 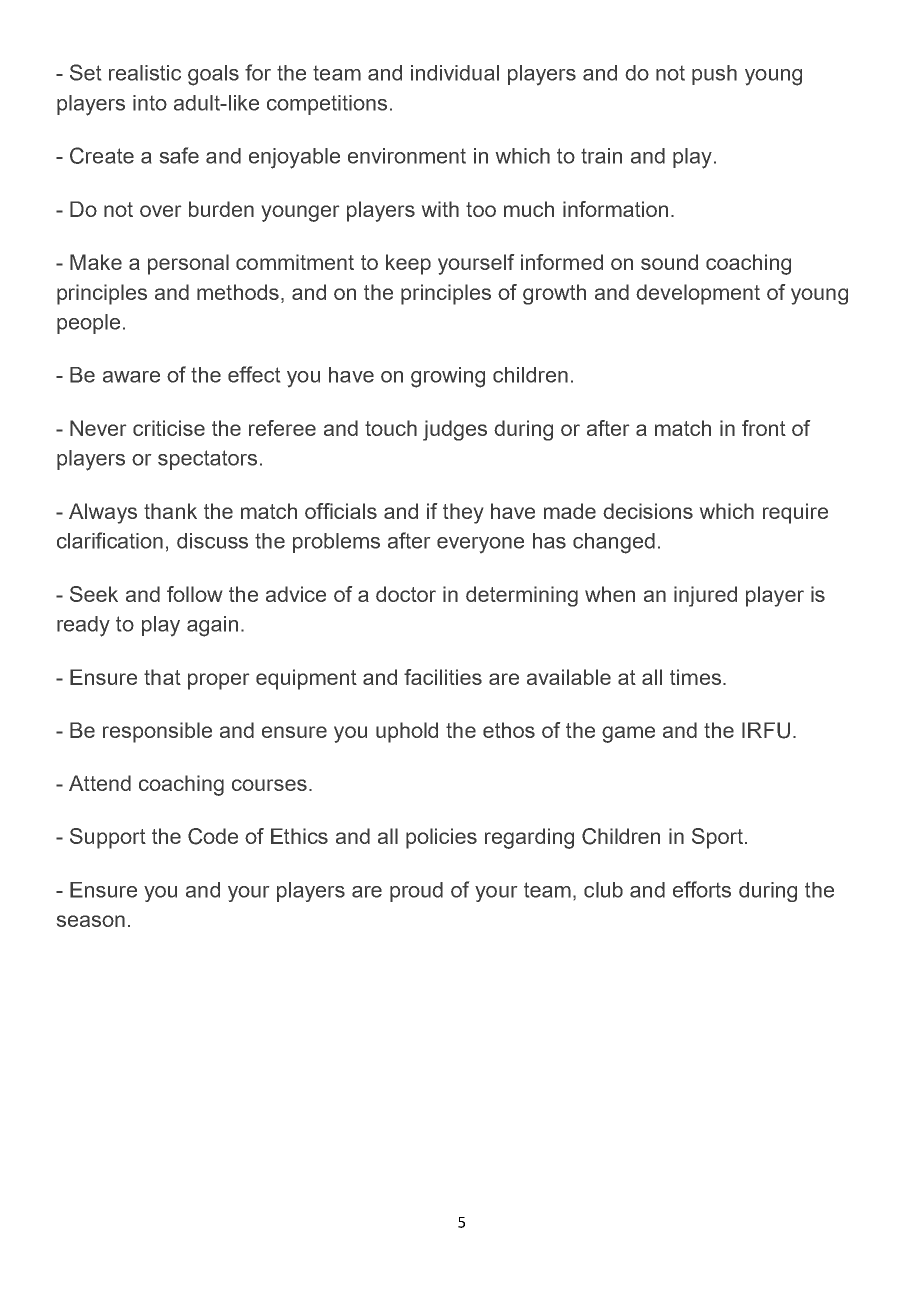 What do you see at coordinates (131, 377) in the screenshot?
I see `aware` at bounding box center [131, 377].
